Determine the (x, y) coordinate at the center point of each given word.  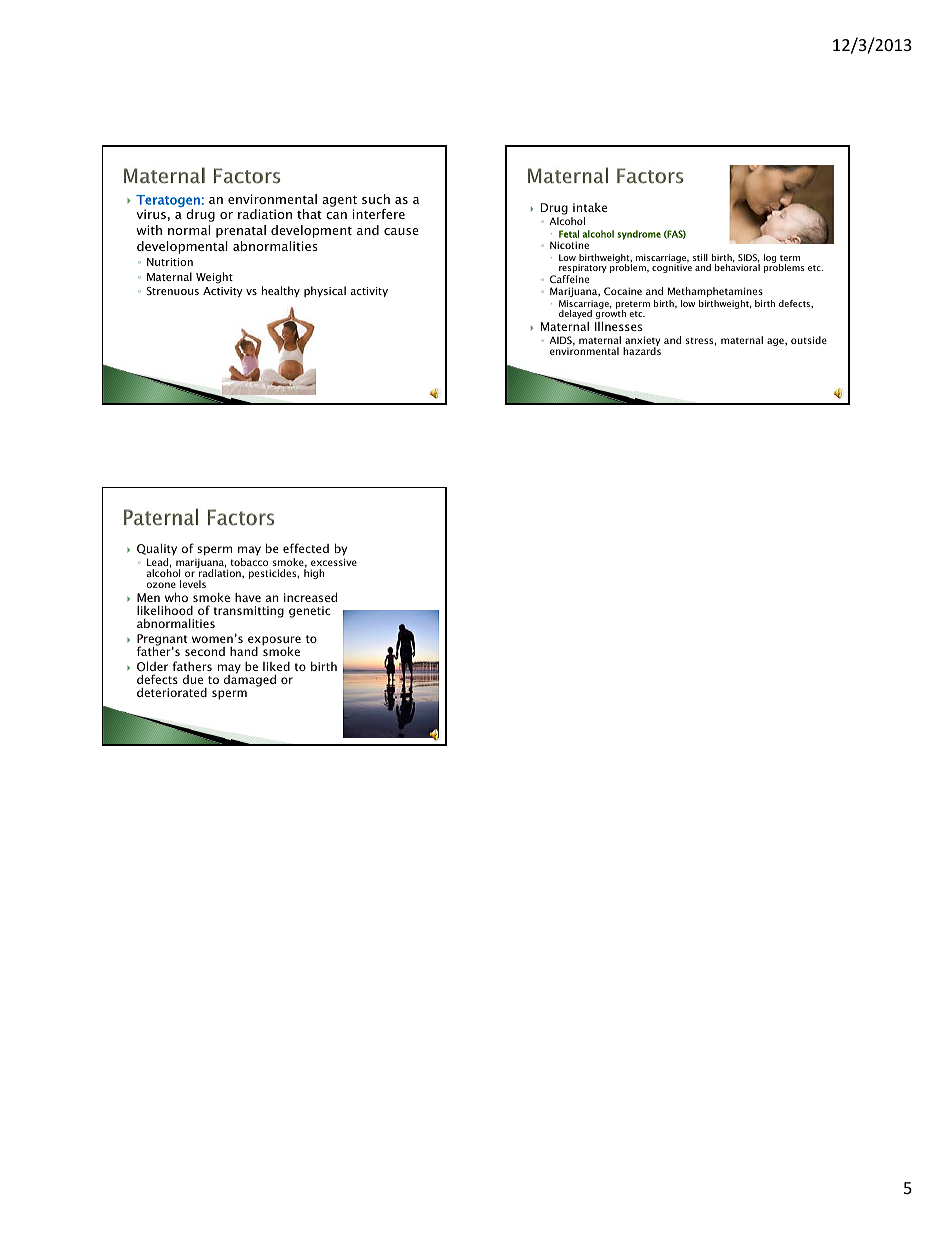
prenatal (241, 231)
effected (306, 548)
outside (809, 340)
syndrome (639, 235)
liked (276, 666)
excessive (334, 562)
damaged (250, 680)
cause (401, 231)
